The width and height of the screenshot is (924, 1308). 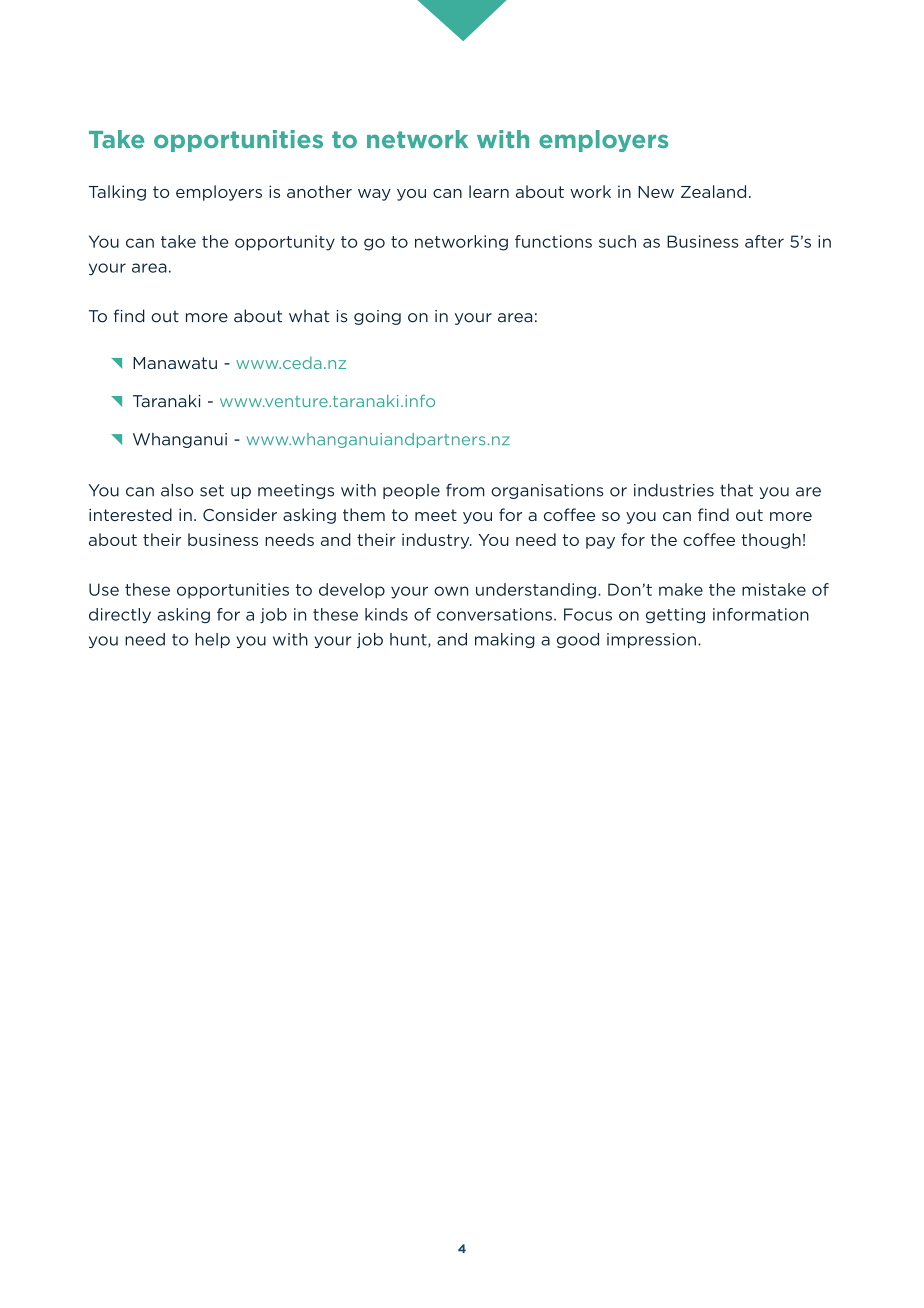 What do you see at coordinates (674, 490) in the screenshot?
I see `industries` at bounding box center [674, 490].
